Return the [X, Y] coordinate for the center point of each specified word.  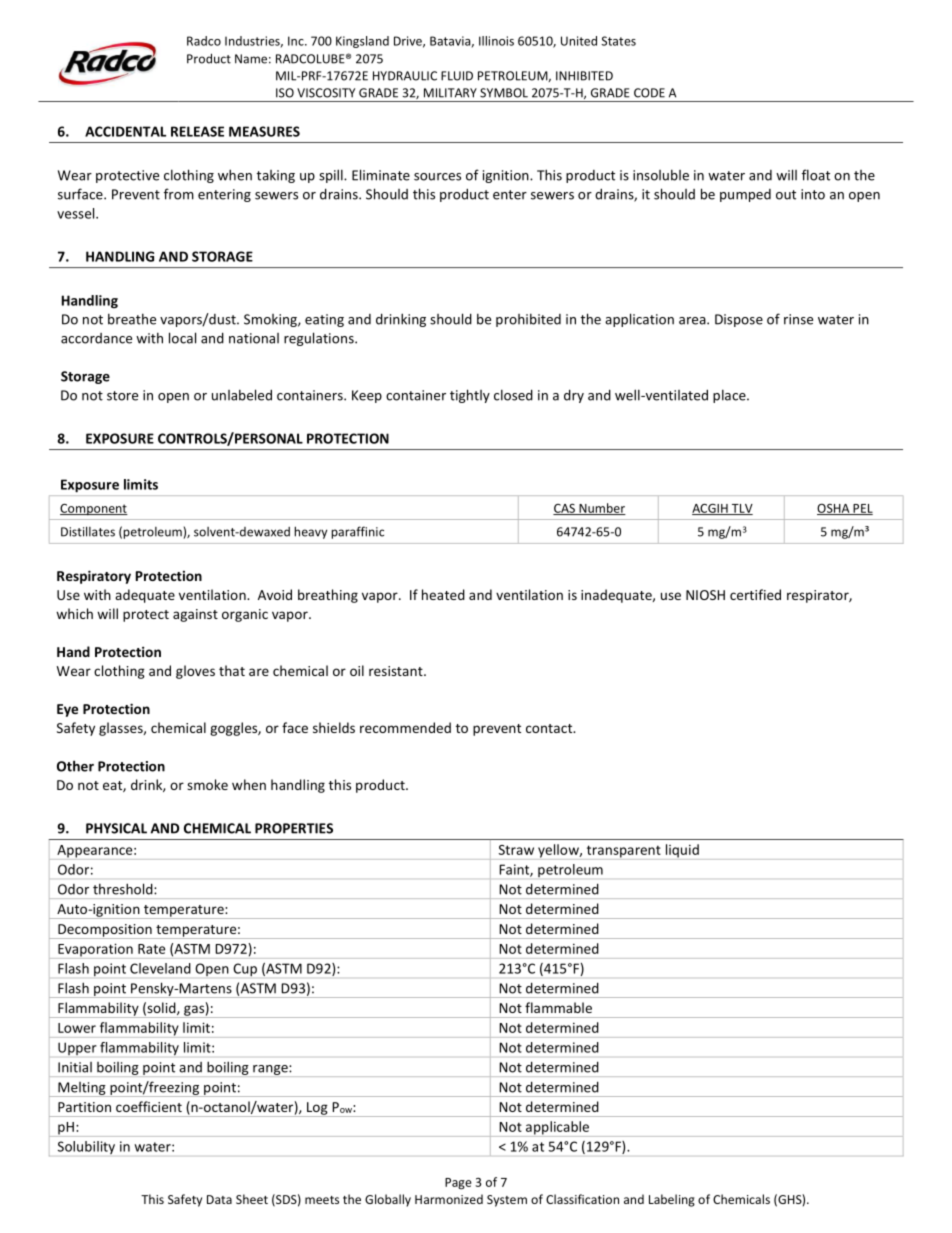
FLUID [457, 76]
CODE [649, 93]
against [195, 615]
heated [443, 594]
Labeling [672, 1200]
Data [219, 1199]
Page [458, 1184]
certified [755, 594]
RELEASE [197, 131]
